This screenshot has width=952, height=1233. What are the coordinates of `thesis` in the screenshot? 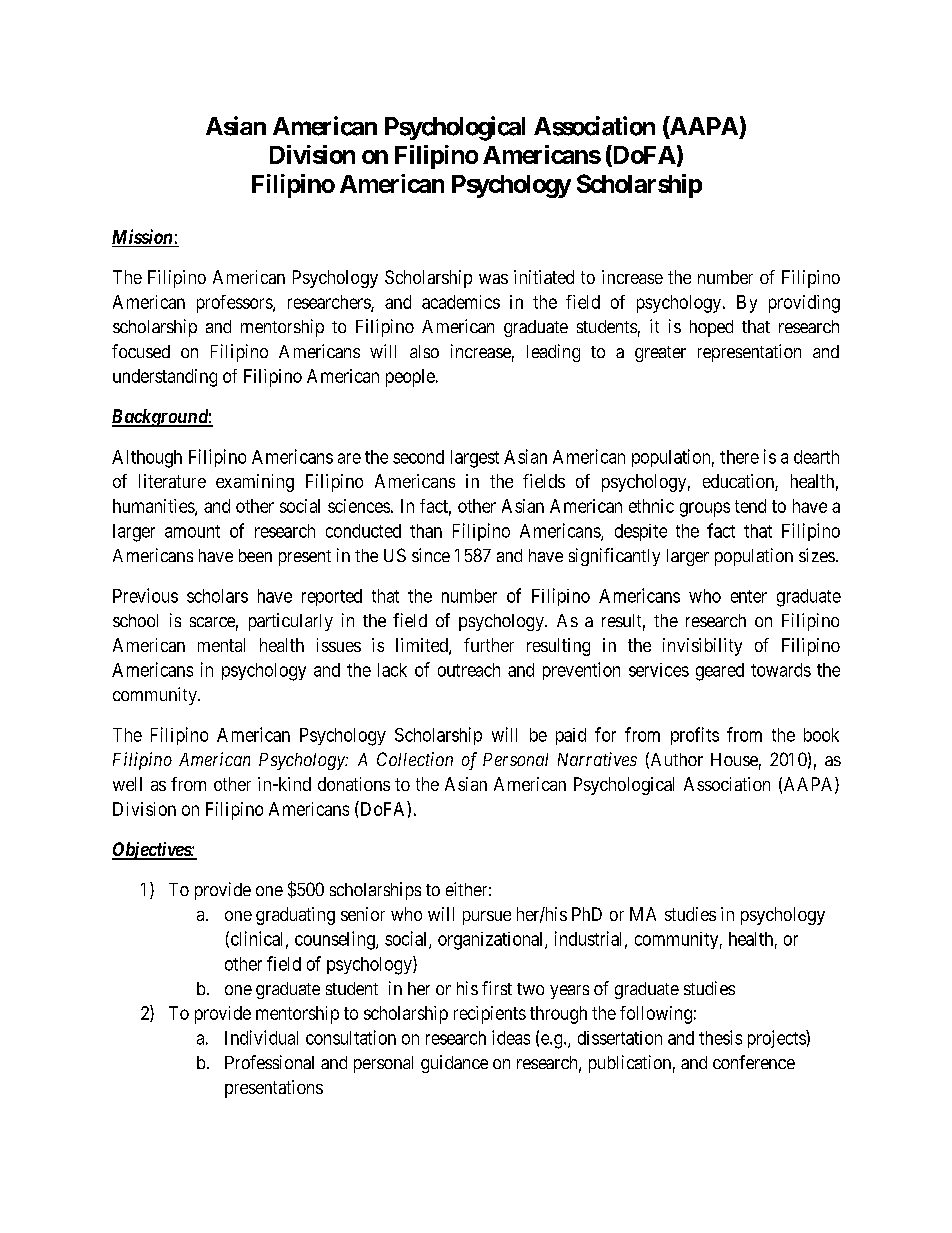 It's located at (720, 1037).
